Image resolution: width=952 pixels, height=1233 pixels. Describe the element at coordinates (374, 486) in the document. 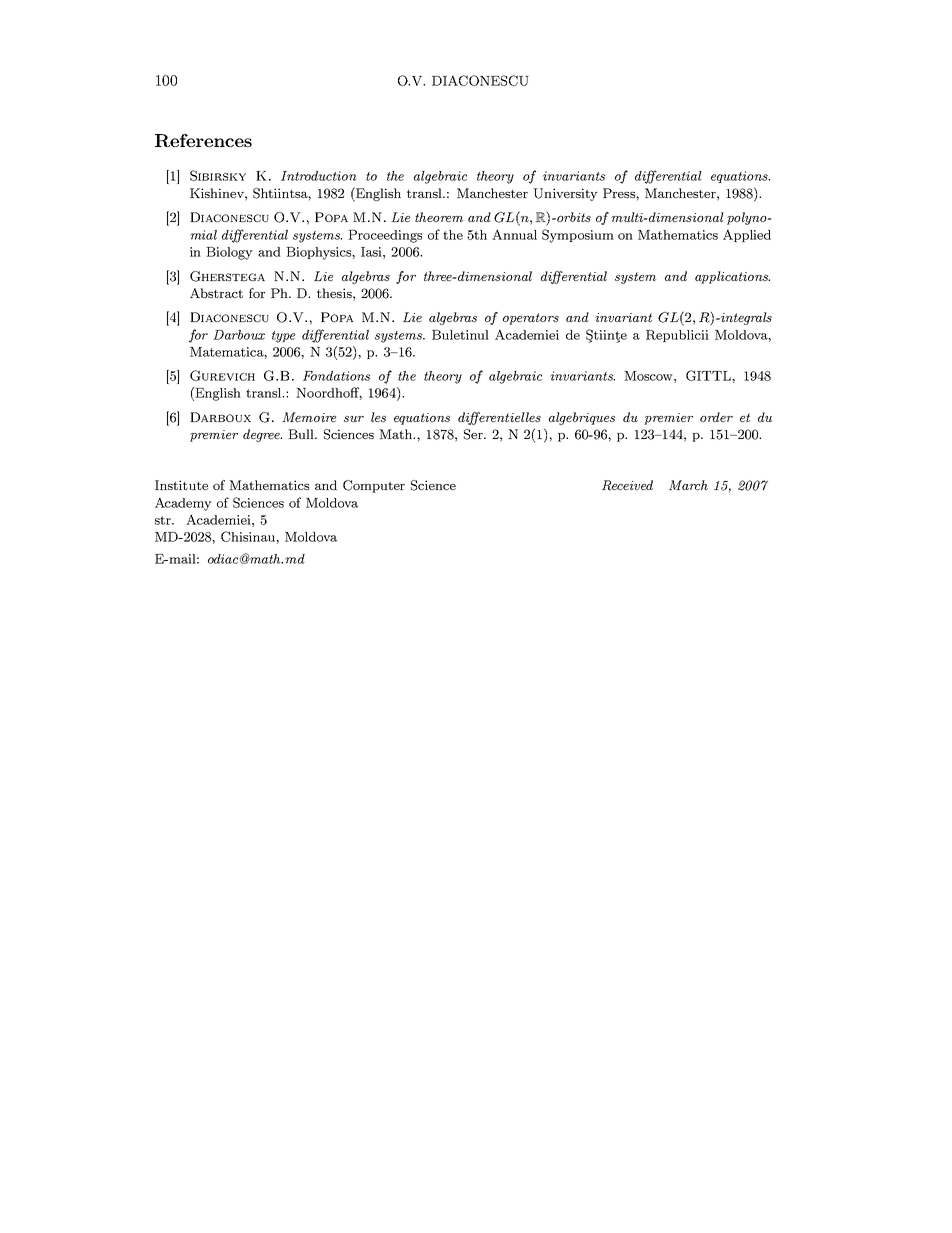

I see `Computer` at that location.
